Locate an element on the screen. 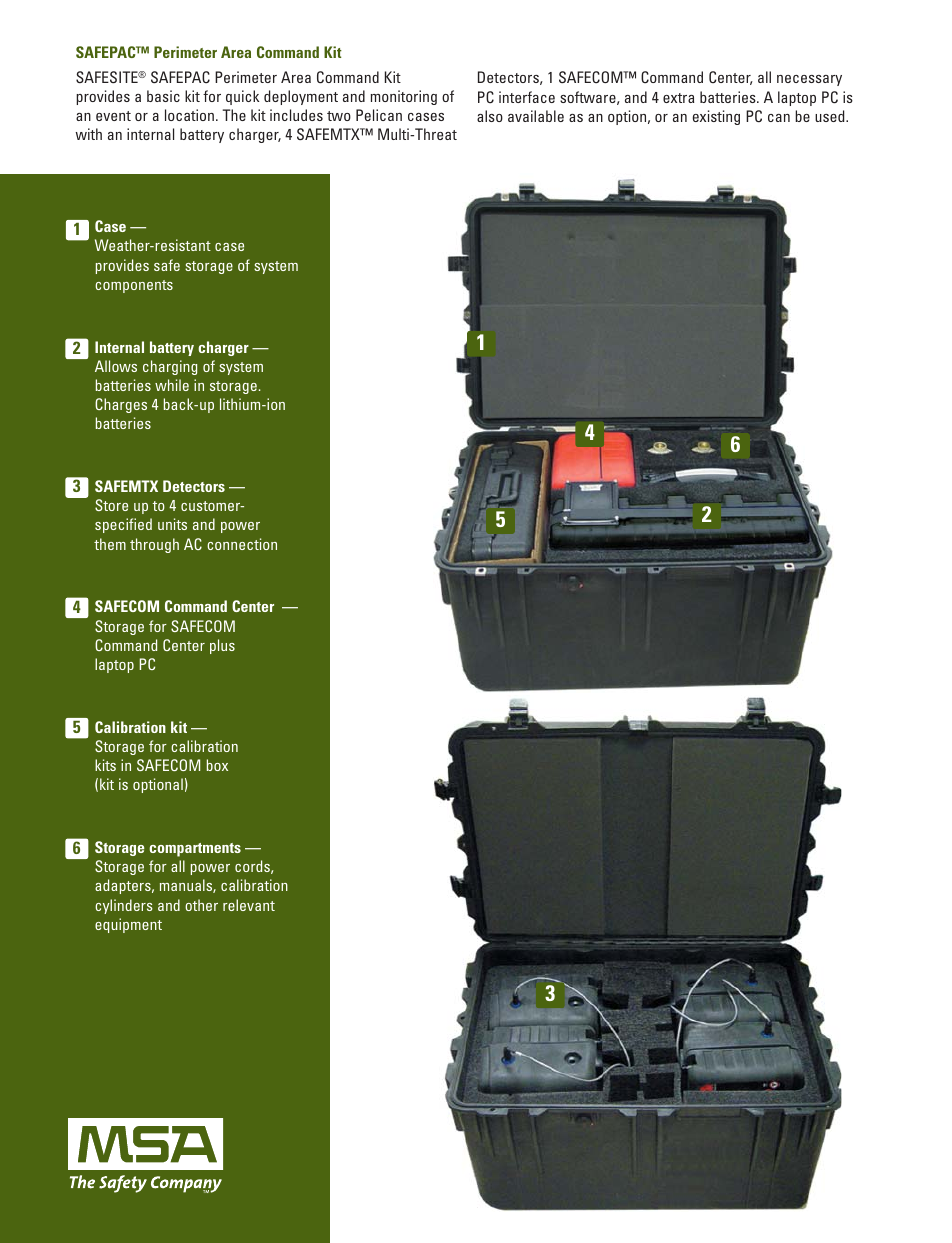  location is located at coordinates (189, 115).
